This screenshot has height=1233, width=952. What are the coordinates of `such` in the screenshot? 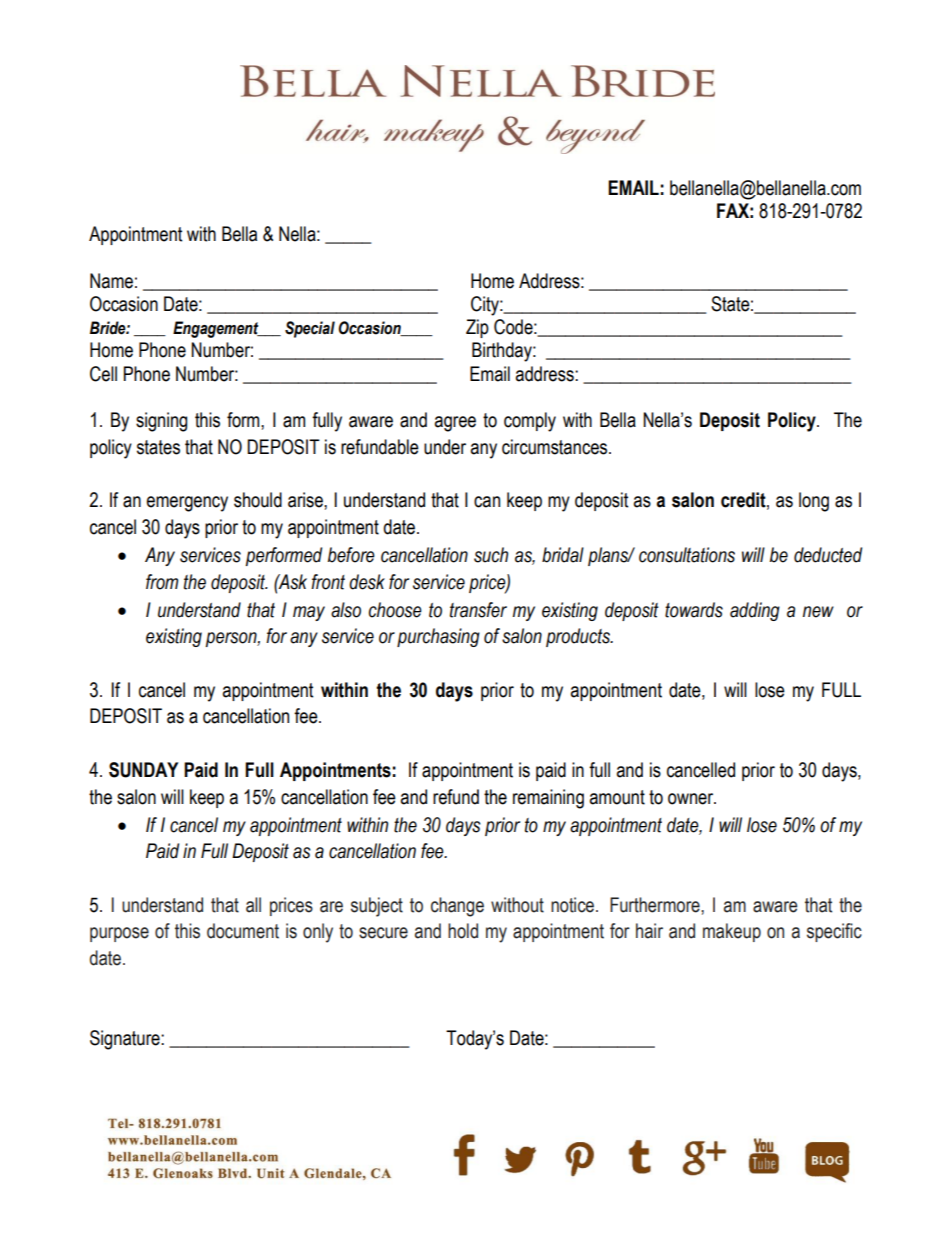 It's located at (491, 555).
